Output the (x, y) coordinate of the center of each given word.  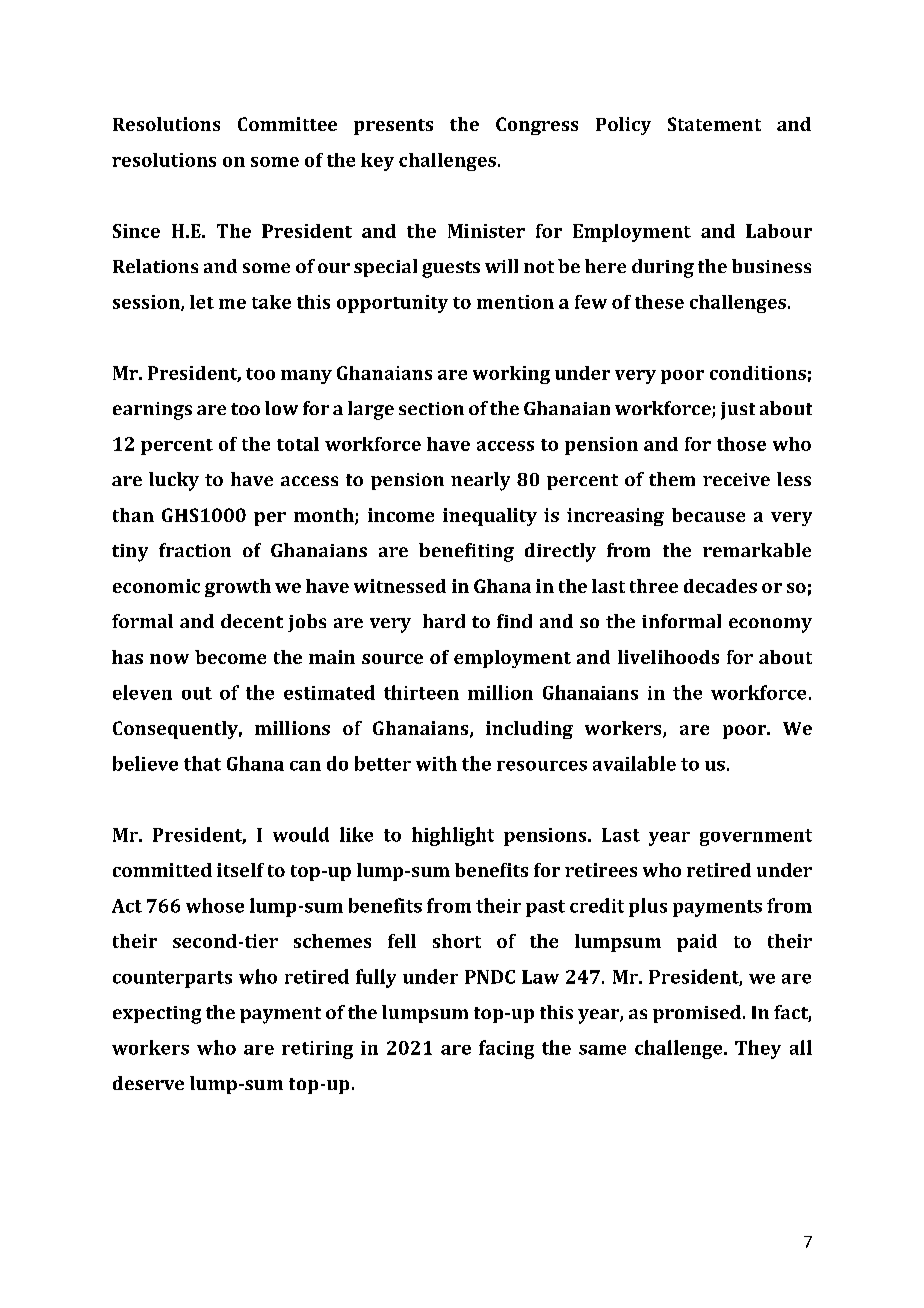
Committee (287, 124)
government (756, 837)
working (511, 375)
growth (238, 588)
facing (506, 1049)
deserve (148, 1083)
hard (444, 621)
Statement (714, 124)
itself (240, 870)
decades (720, 586)
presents (393, 127)
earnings (152, 411)
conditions (758, 373)
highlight (453, 836)
